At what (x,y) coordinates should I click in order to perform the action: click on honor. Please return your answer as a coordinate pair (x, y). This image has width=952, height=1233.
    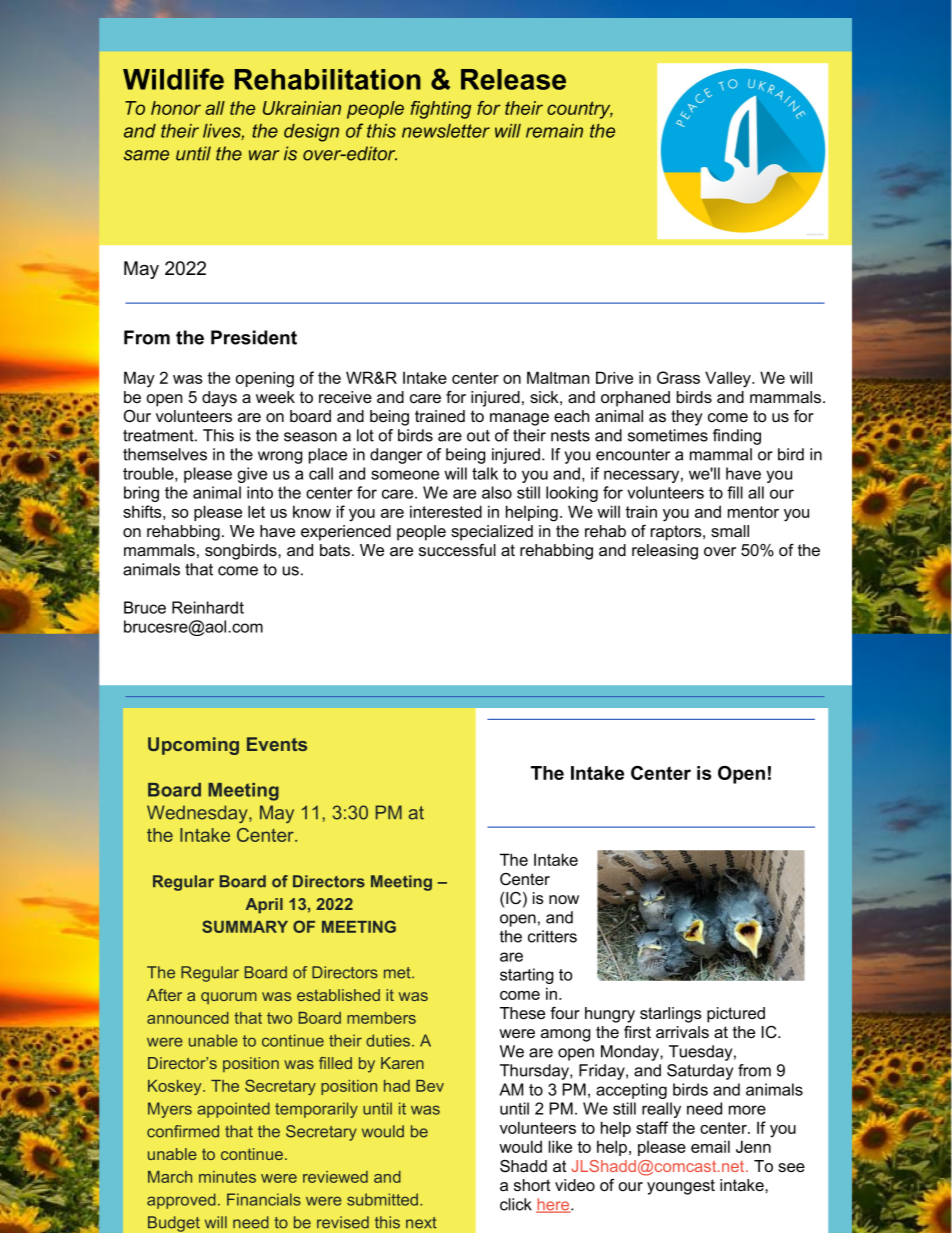
    Looking at the image, I should click on (176, 108).
